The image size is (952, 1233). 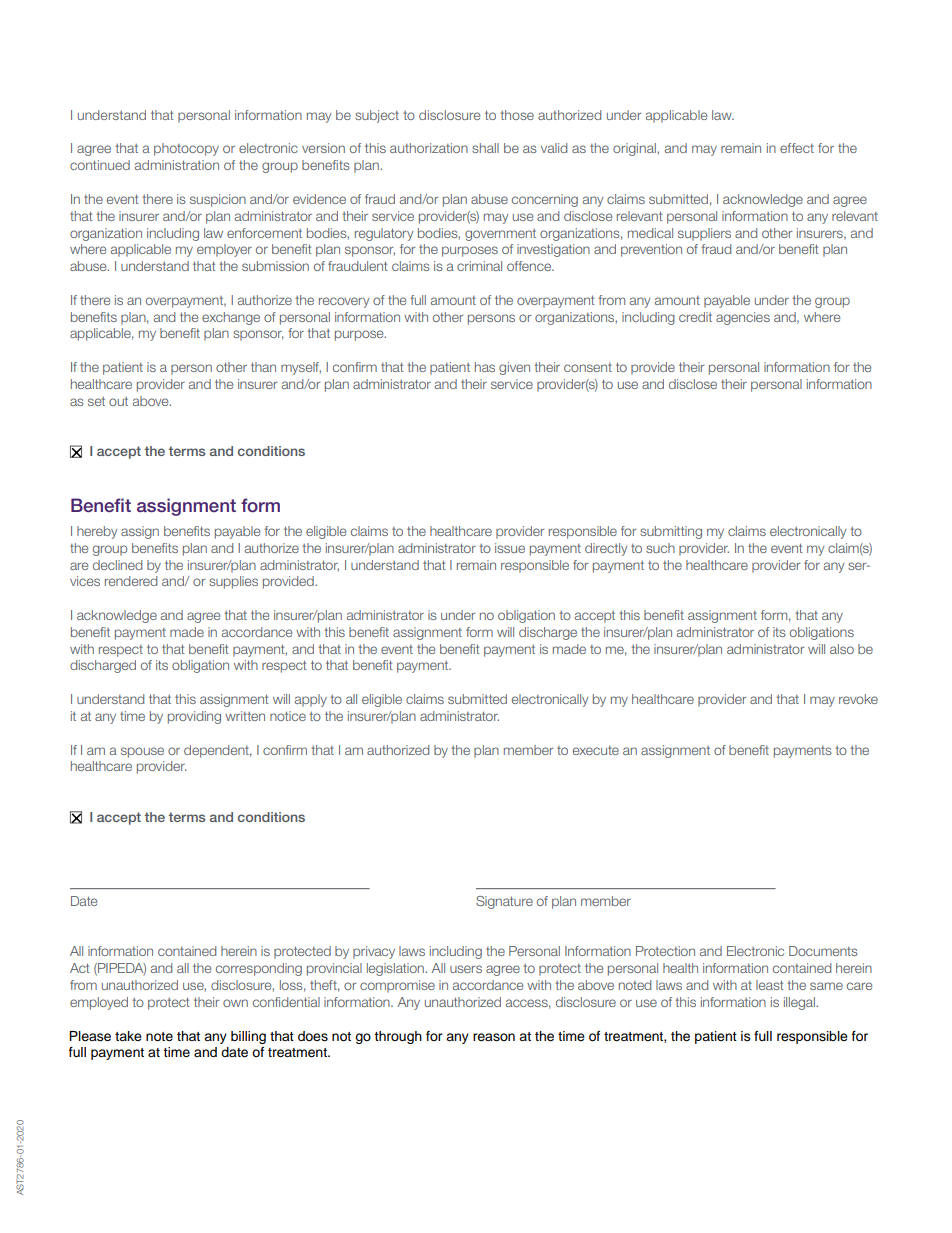 What do you see at coordinates (494, 1037) in the image?
I see `reason` at bounding box center [494, 1037].
